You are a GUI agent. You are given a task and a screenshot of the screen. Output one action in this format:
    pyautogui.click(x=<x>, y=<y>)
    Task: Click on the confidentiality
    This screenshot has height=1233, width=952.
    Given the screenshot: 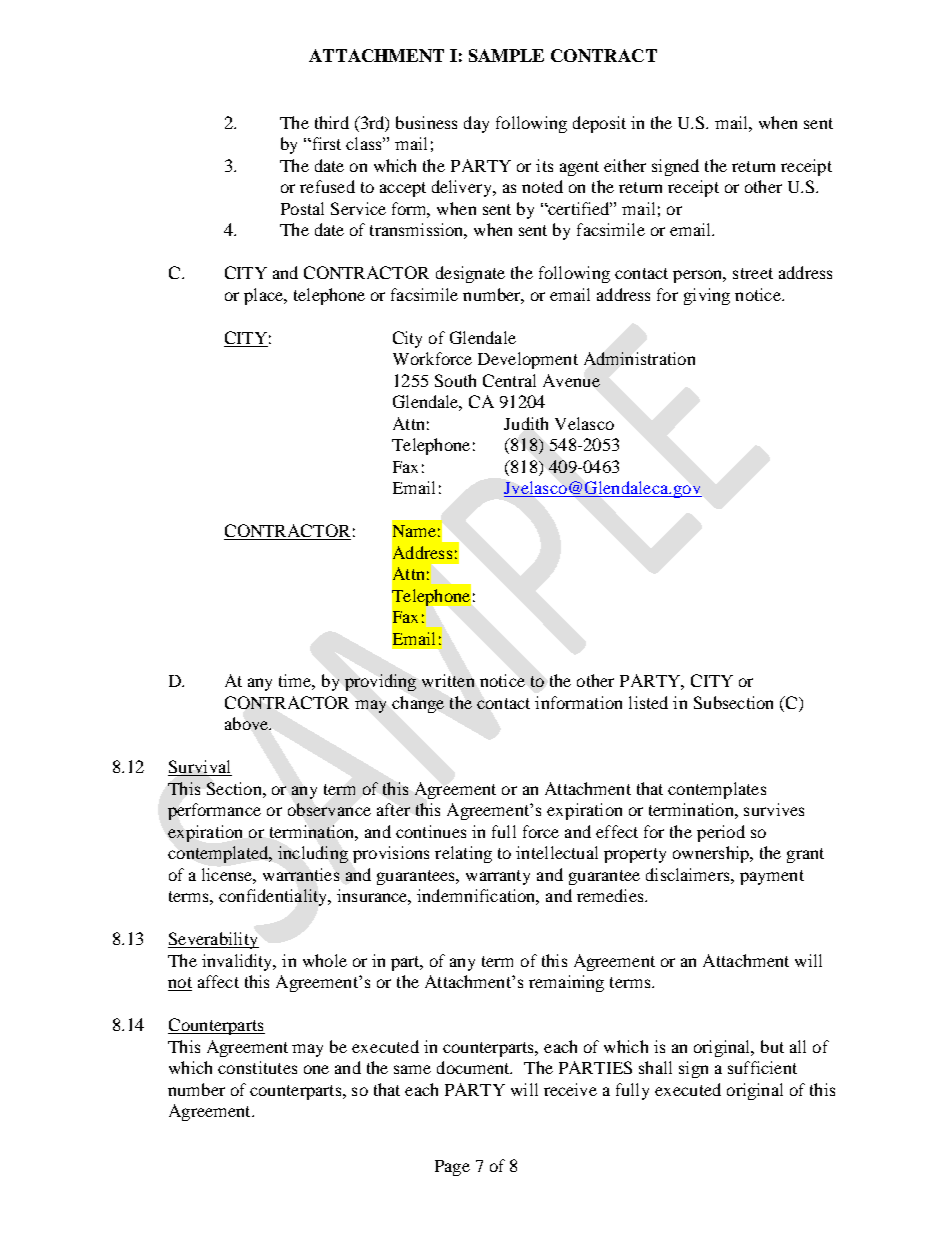 What is the action you would take?
    pyautogui.click(x=274, y=897)
